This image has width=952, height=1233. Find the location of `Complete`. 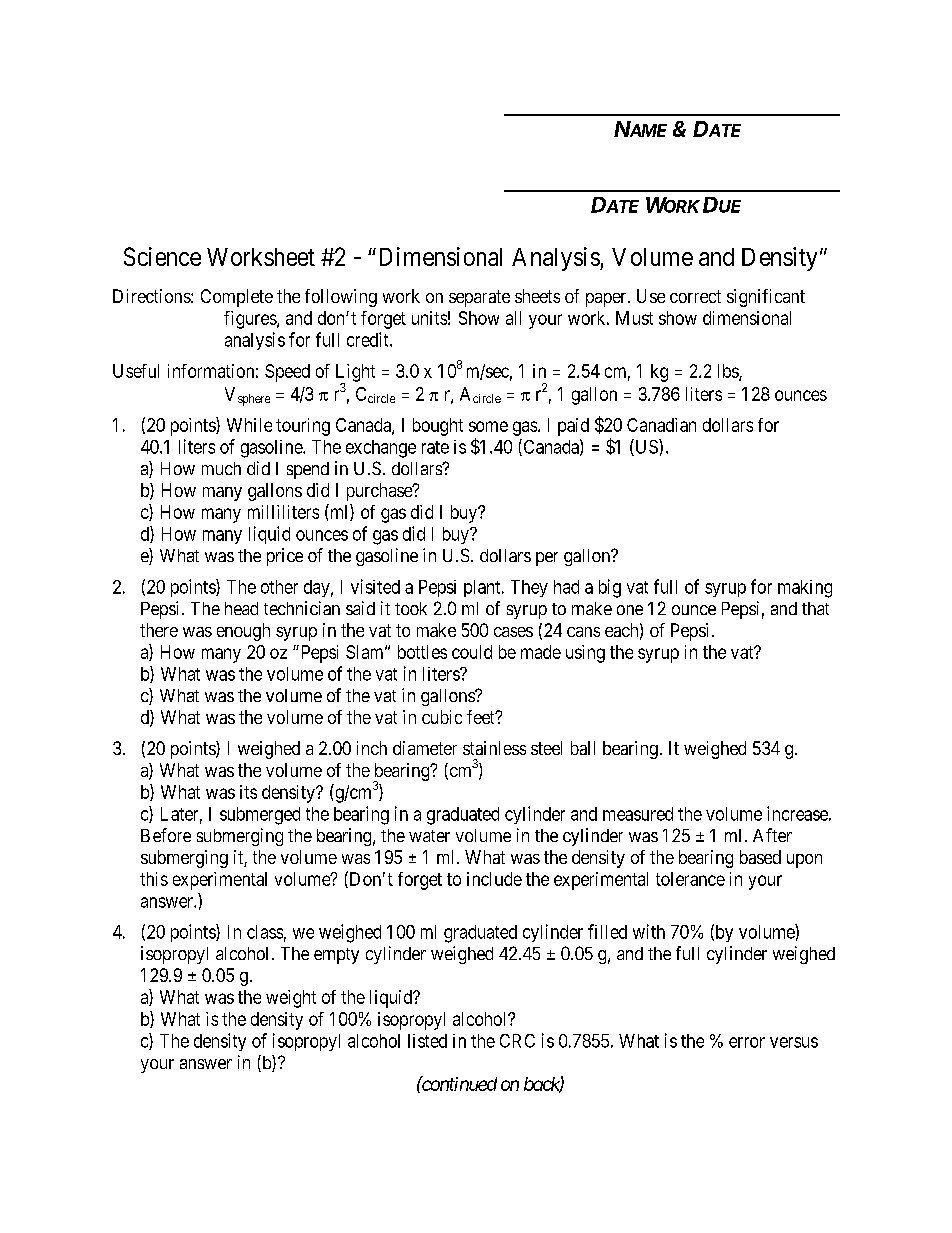

Complete is located at coordinates (237, 298).
